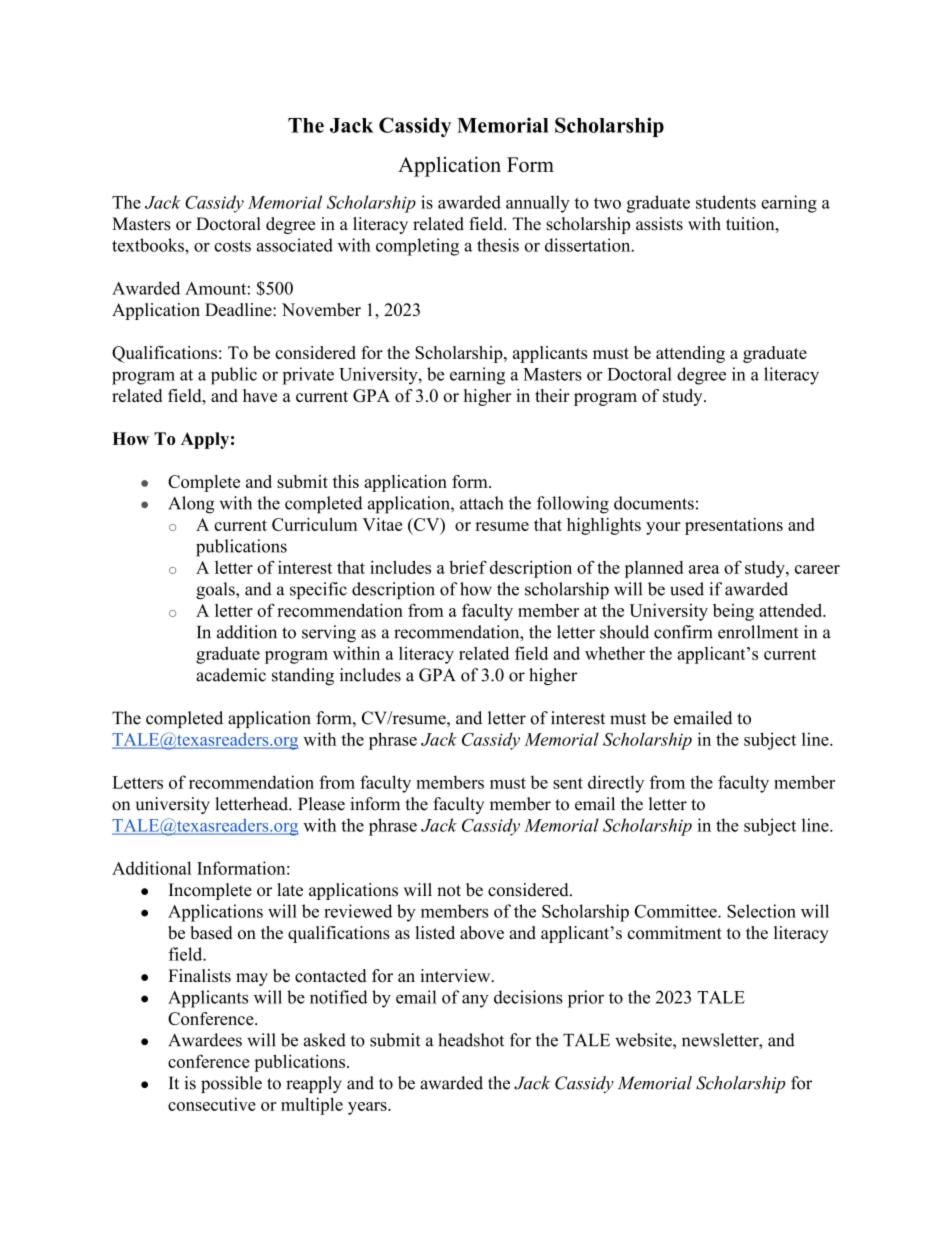  I want to click on possible, so click(231, 1084).
